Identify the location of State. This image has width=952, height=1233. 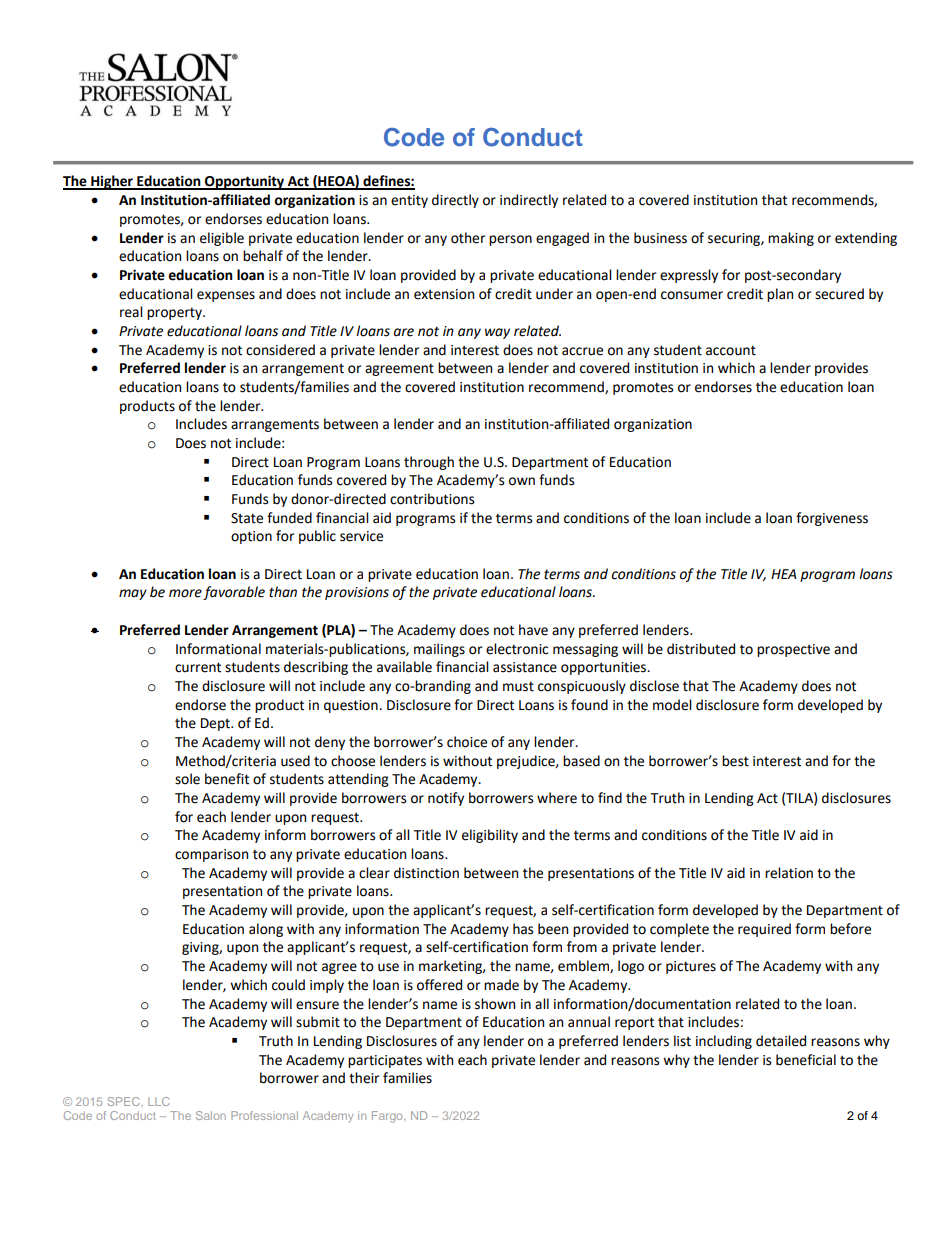
(247, 518).
